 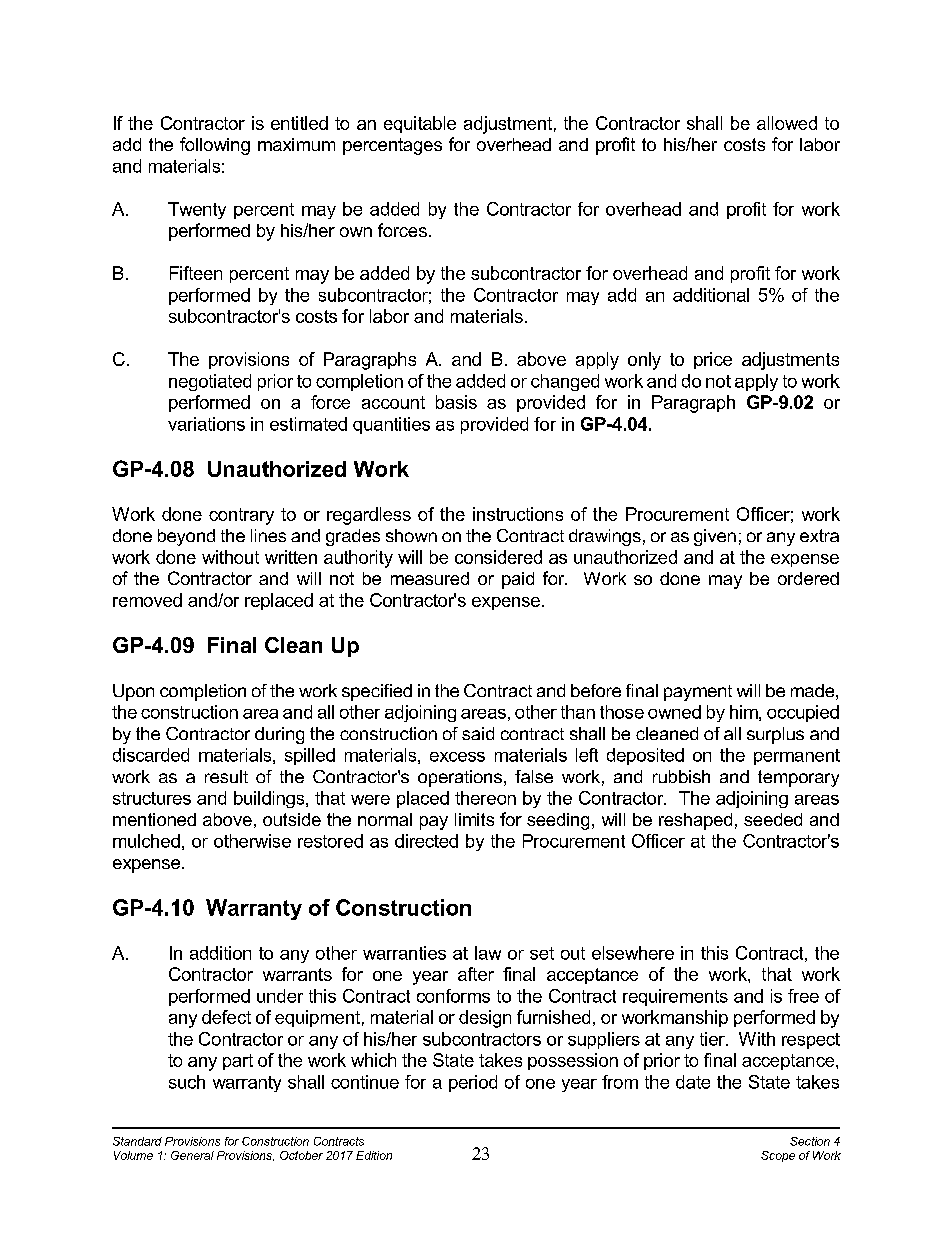 What do you see at coordinates (192, 1155) in the image?
I see `General` at bounding box center [192, 1155].
